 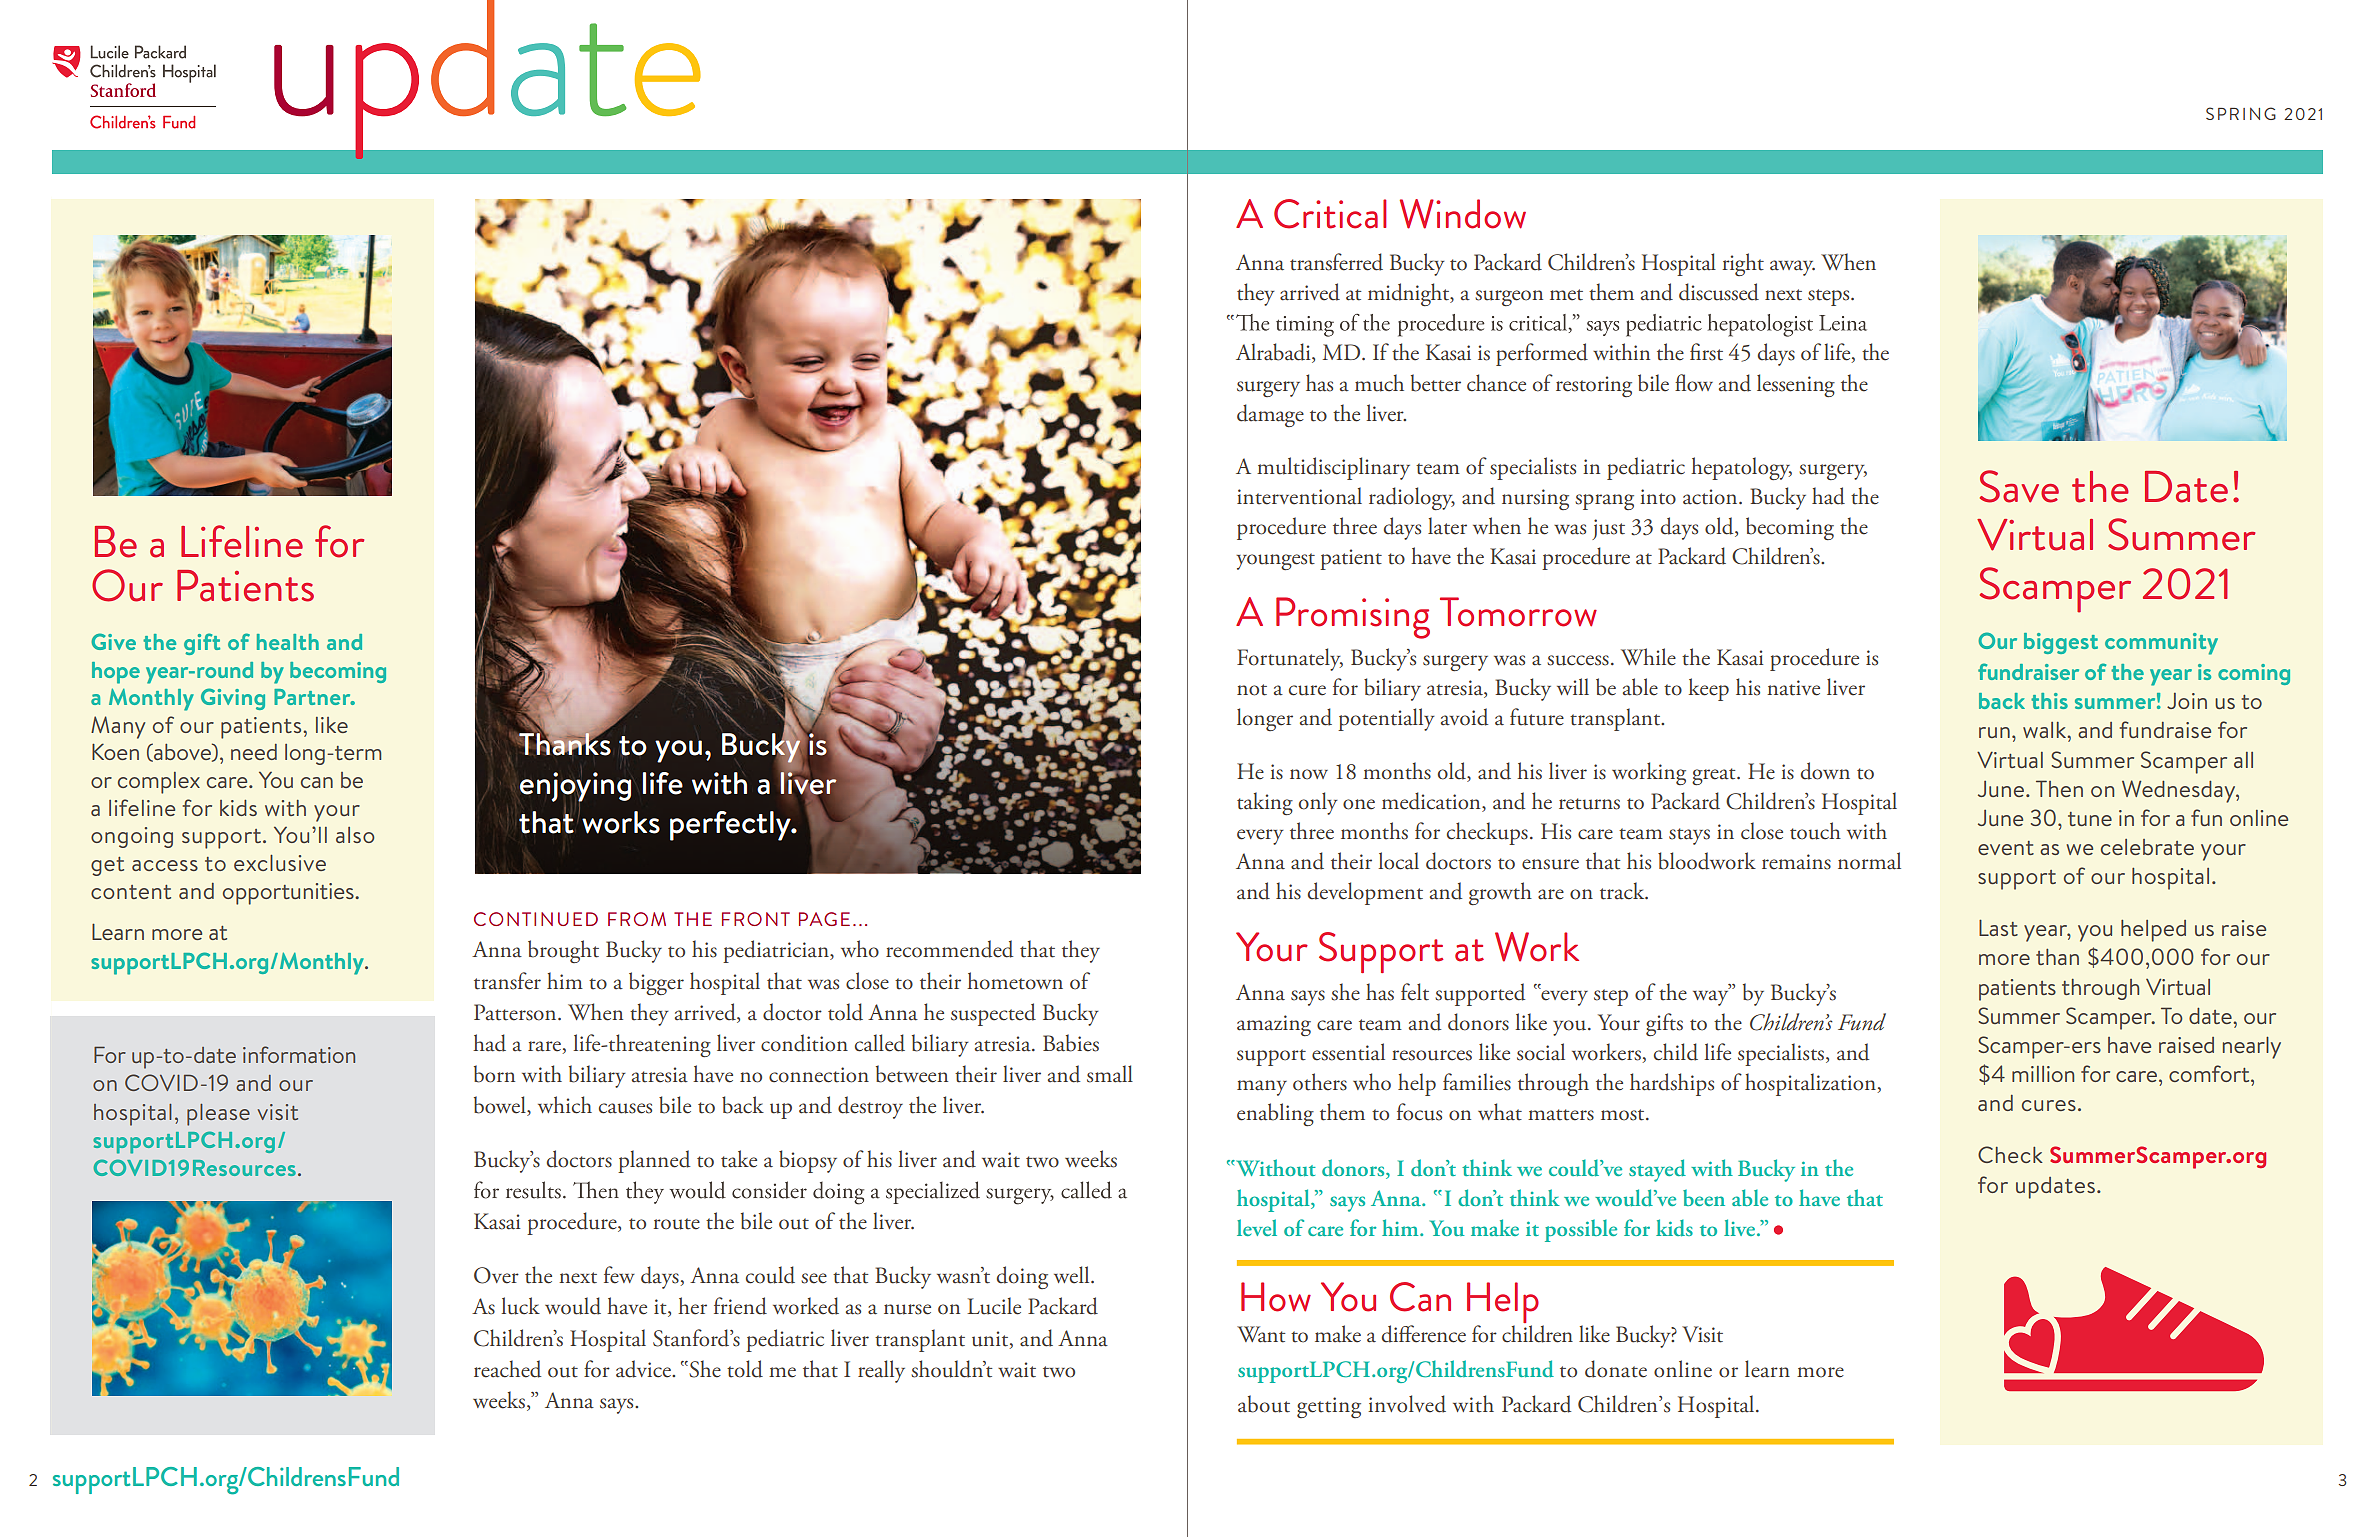 What do you see at coordinates (2090, 819) in the screenshot?
I see `tune` at bounding box center [2090, 819].
